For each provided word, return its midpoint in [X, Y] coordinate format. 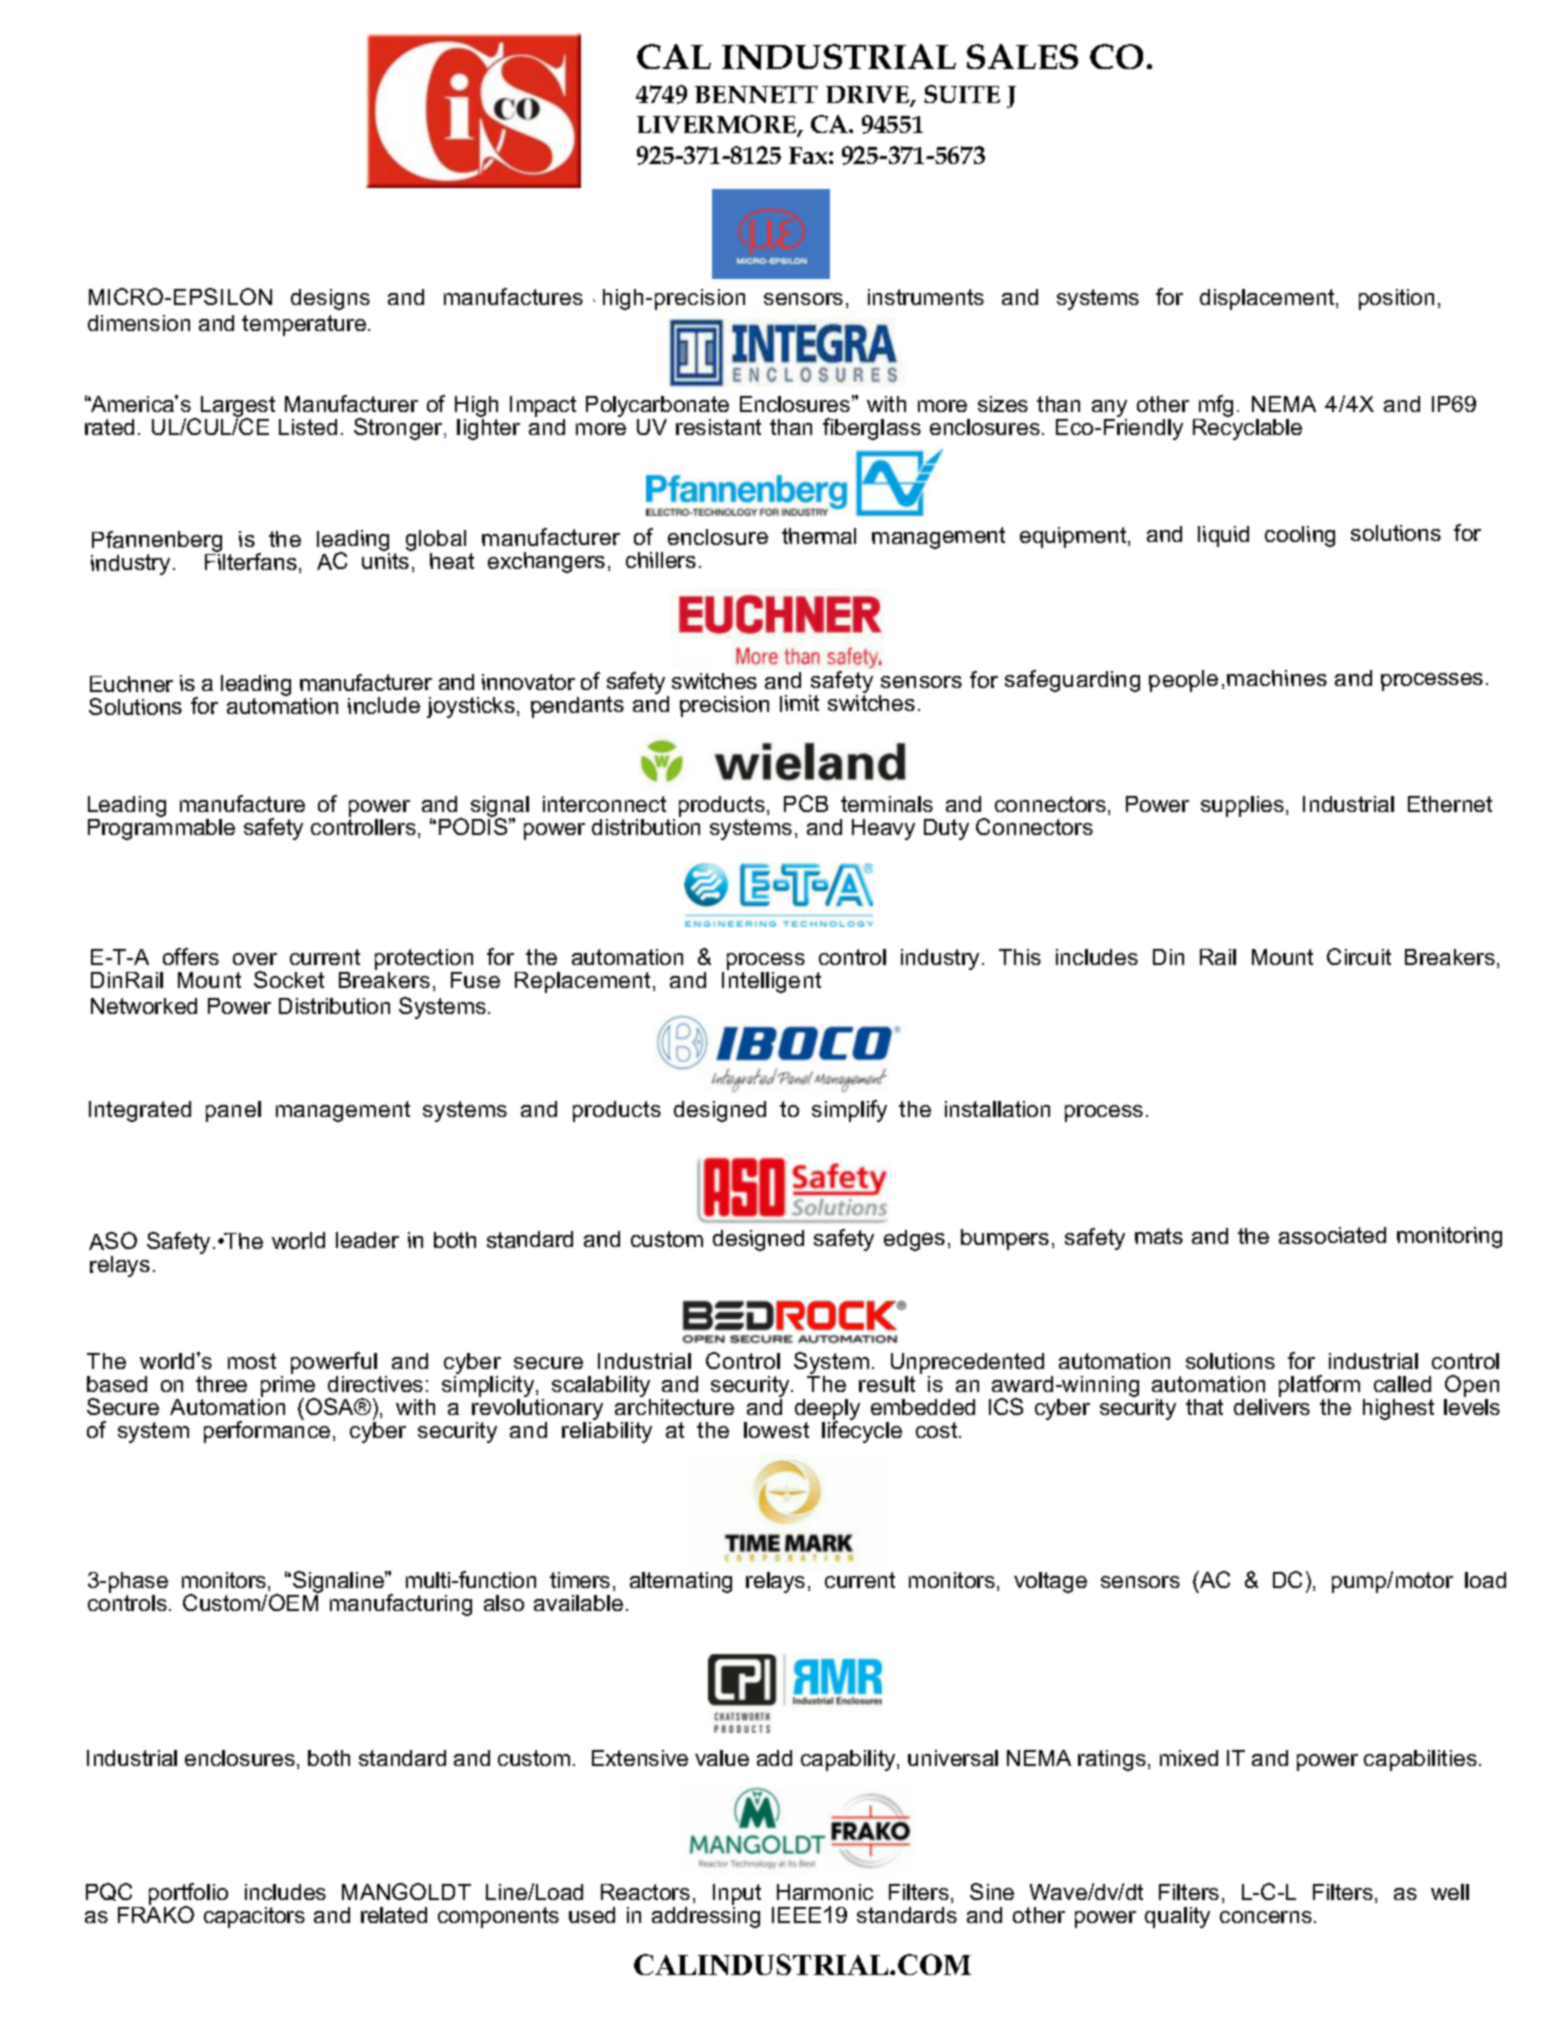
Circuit [1359, 956]
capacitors [254, 1917]
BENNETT [756, 94]
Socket [289, 979]
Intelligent [771, 982]
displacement [1268, 299]
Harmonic [825, 1892]
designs [330, 299]
